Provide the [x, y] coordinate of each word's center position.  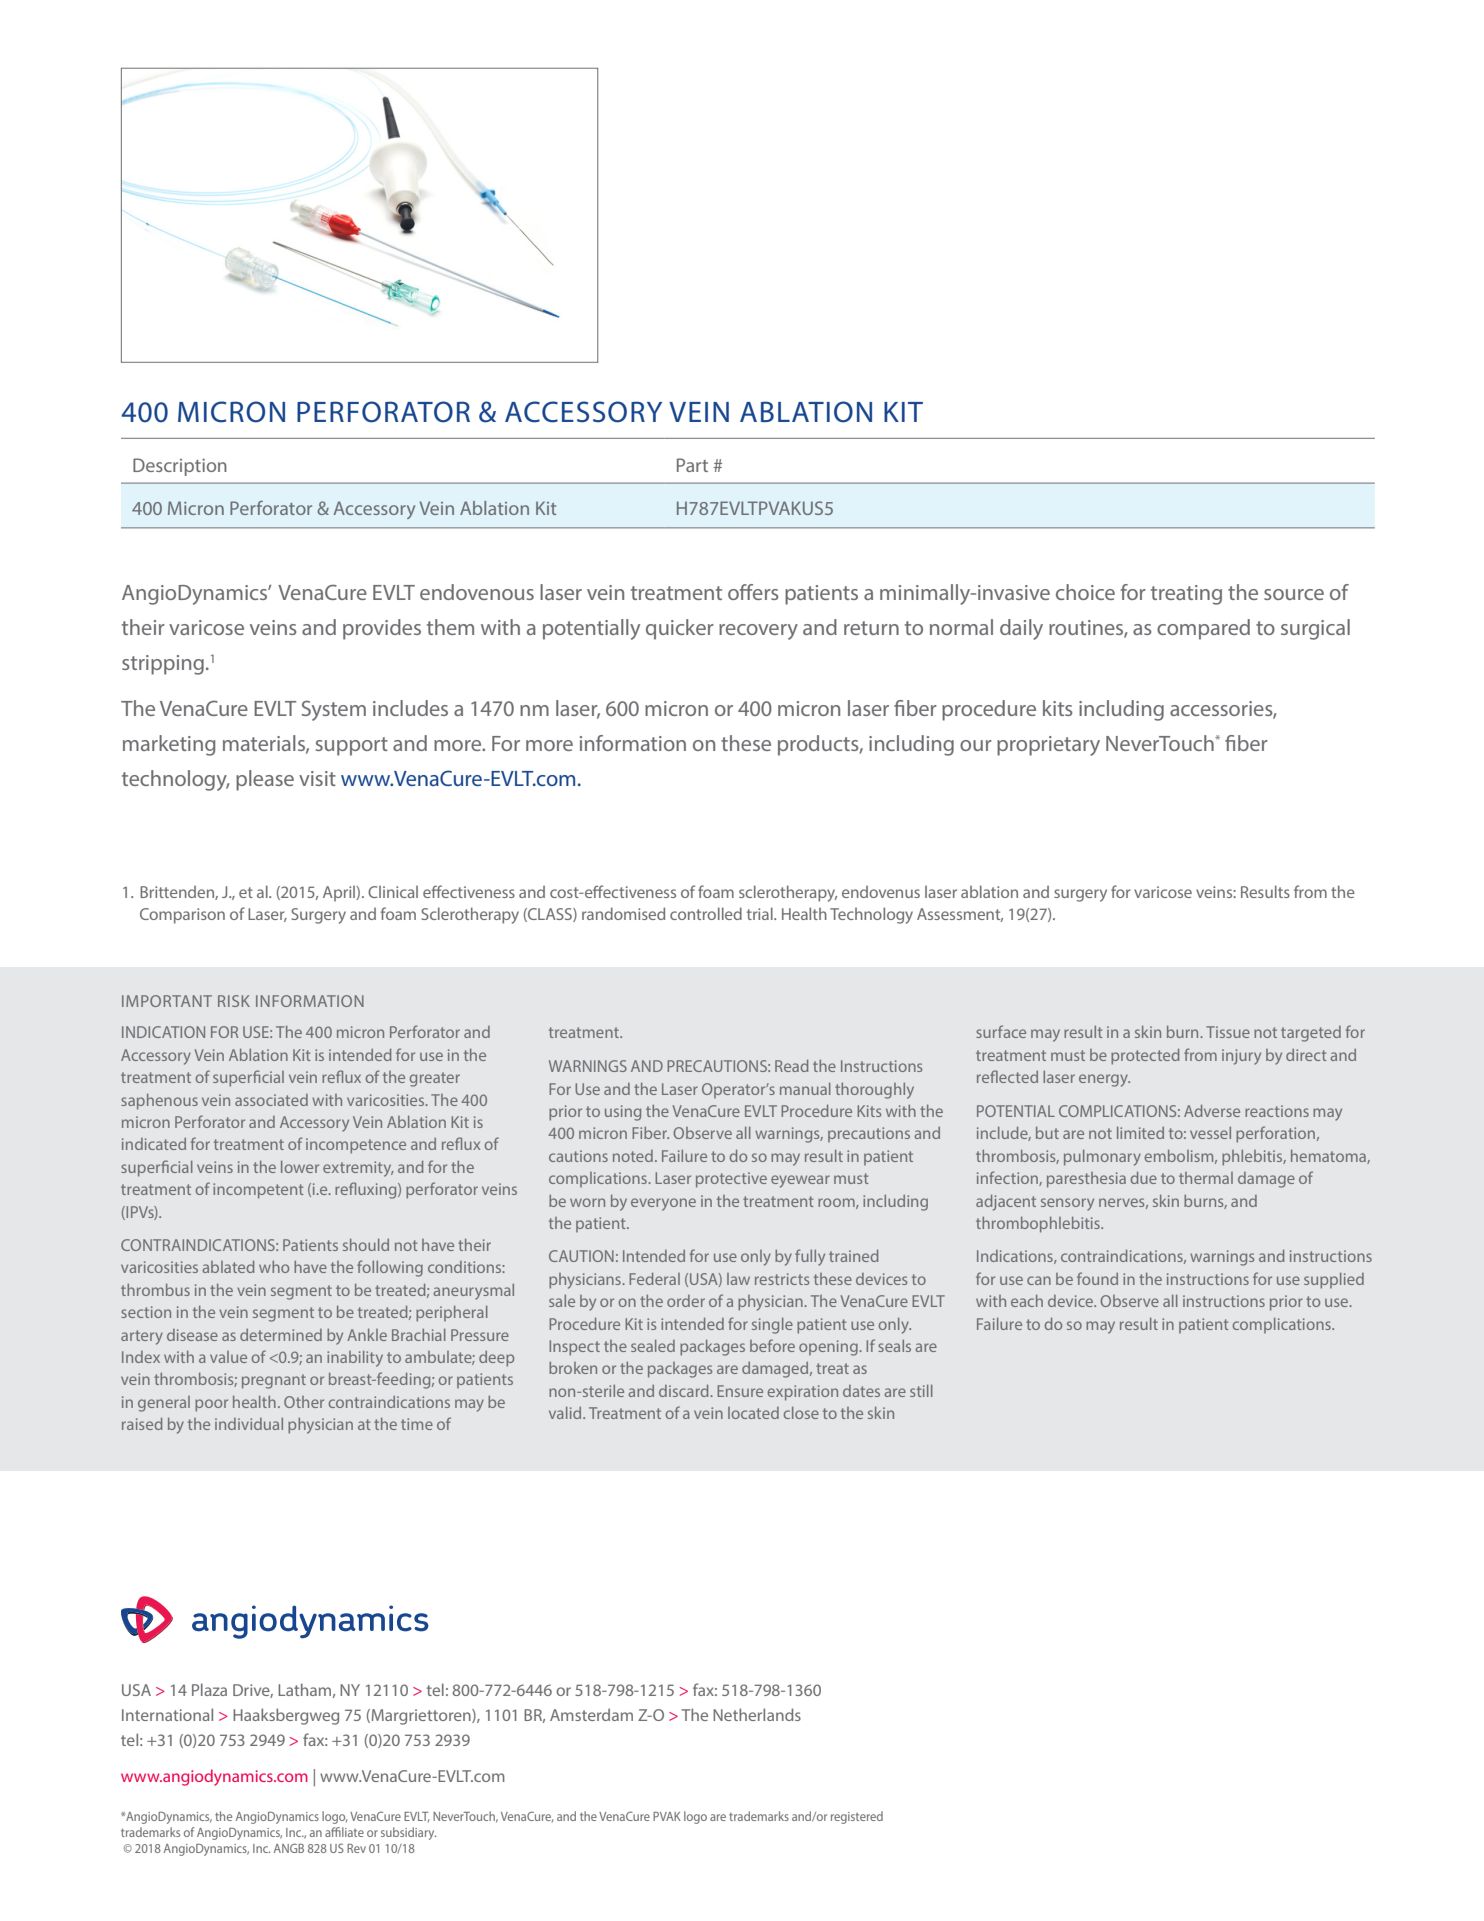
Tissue [1228, 1032]
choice [1085, 592]
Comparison [182, 916]
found [1097, 1278]
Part [692, 465]
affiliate [344, 1832]
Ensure [740, 1391]
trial [761, 913]
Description [180, 467]
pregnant [274, 1381]
